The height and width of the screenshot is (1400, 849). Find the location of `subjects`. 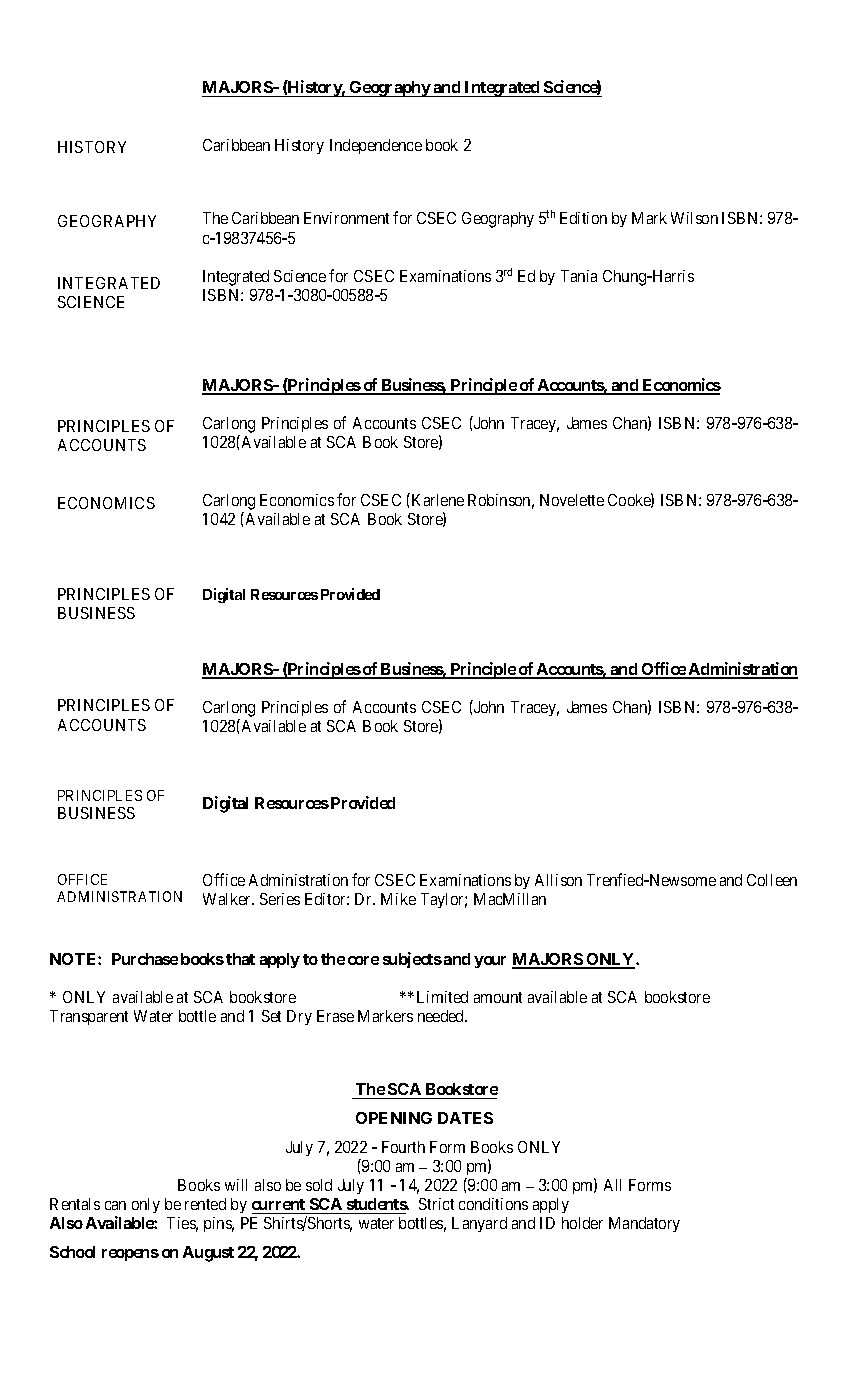

subjects is located at coordinates (412, 960).
